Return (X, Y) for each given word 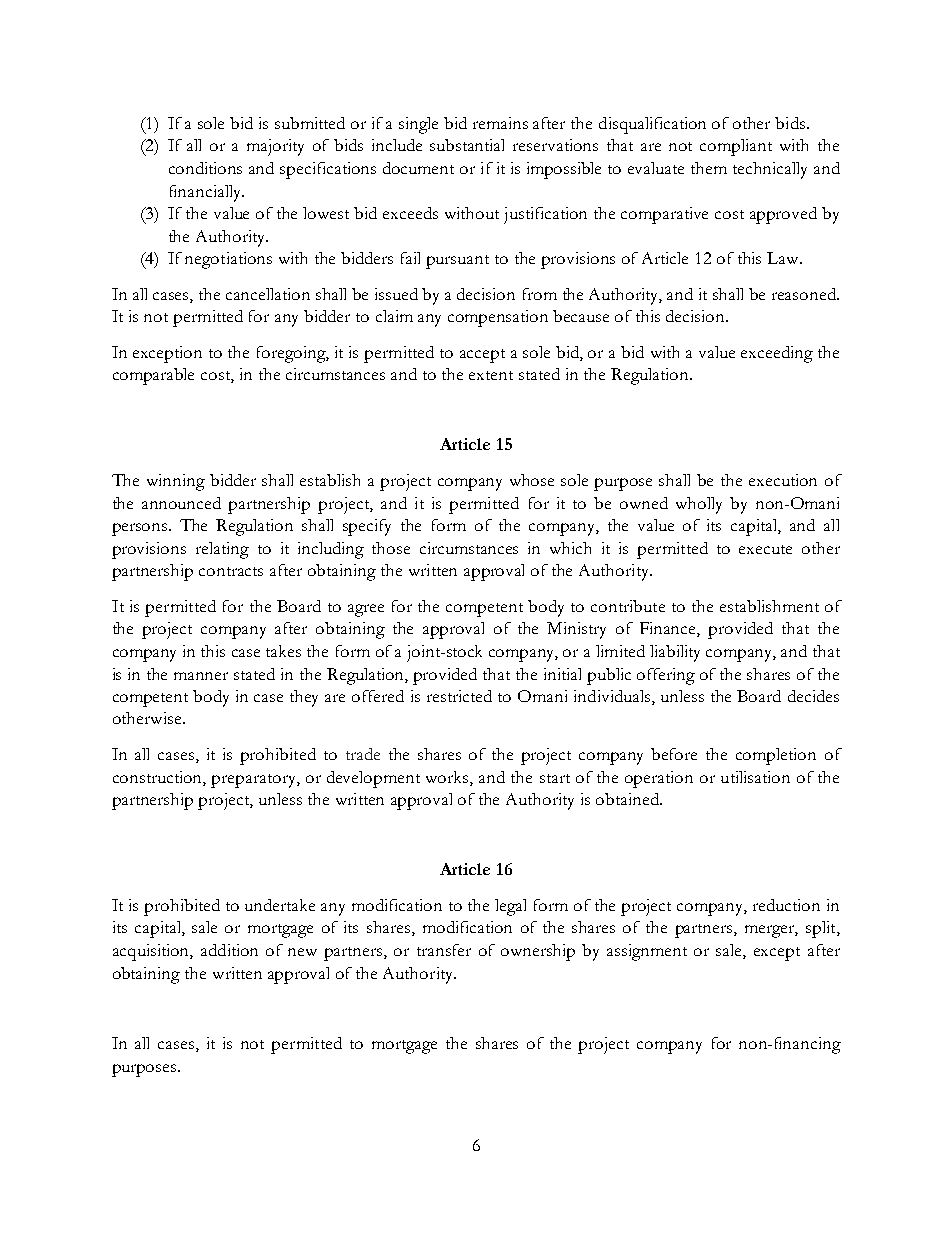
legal (510, 907)
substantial (467, 145)
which (570, 548)
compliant (736, 147)
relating (222, 550)
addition (229, 950)
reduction (786, 905)
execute (765, 549)
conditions (205, 168)
